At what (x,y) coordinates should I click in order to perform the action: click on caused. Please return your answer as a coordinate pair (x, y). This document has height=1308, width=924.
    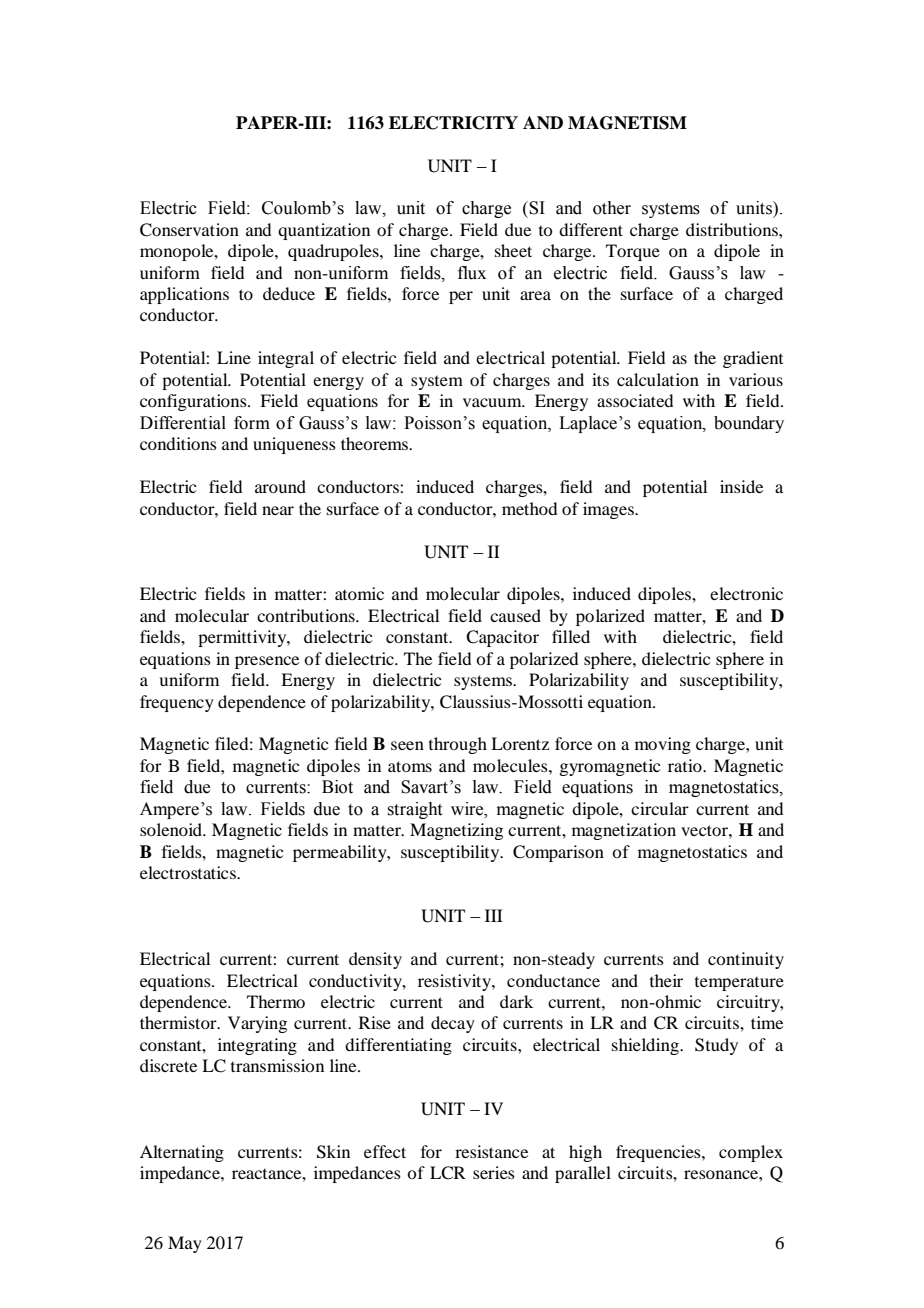
    Looking at the image, I should click on (515, 615).
